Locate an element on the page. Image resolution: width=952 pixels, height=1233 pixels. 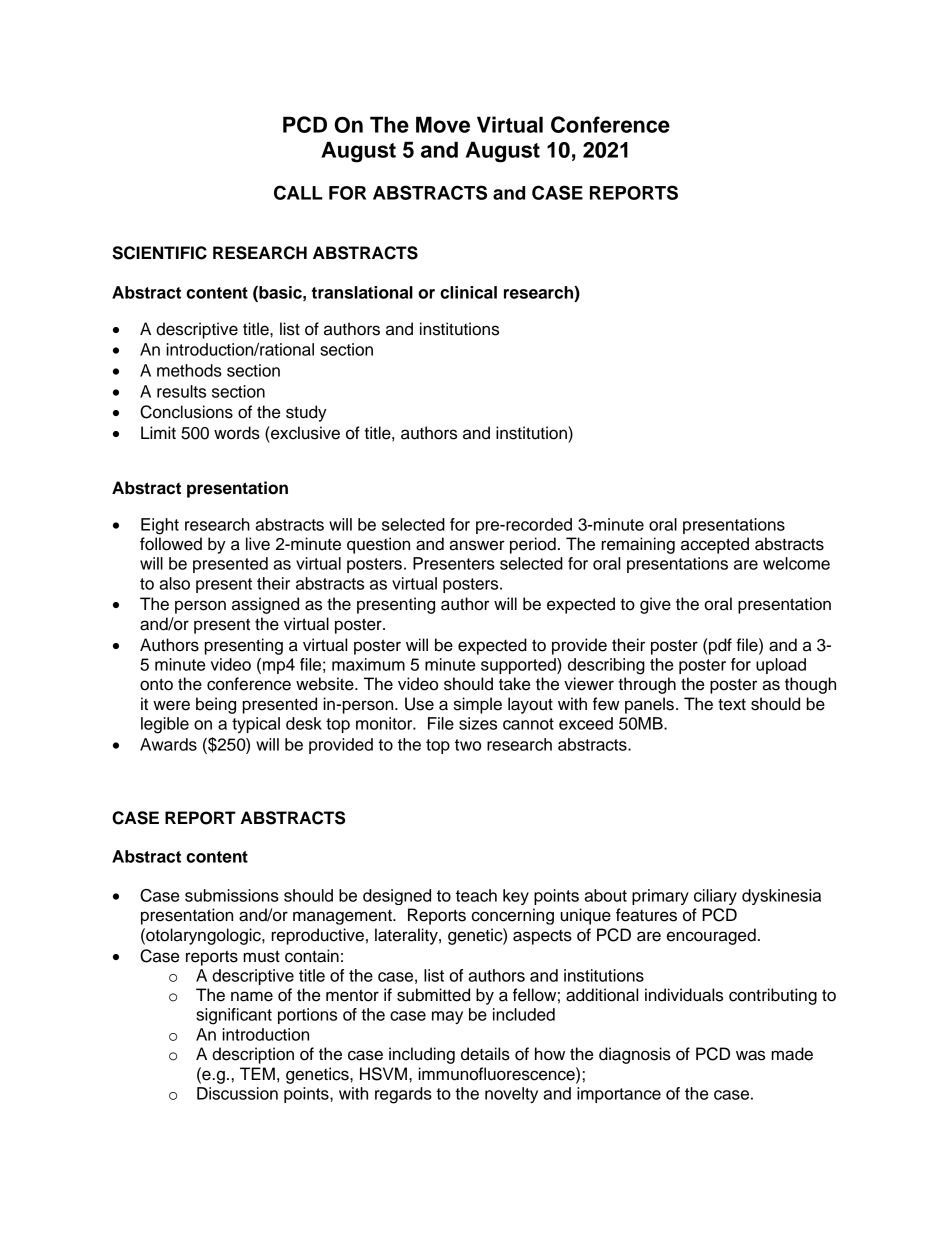
accepted is located at coordinates (715, 545).
